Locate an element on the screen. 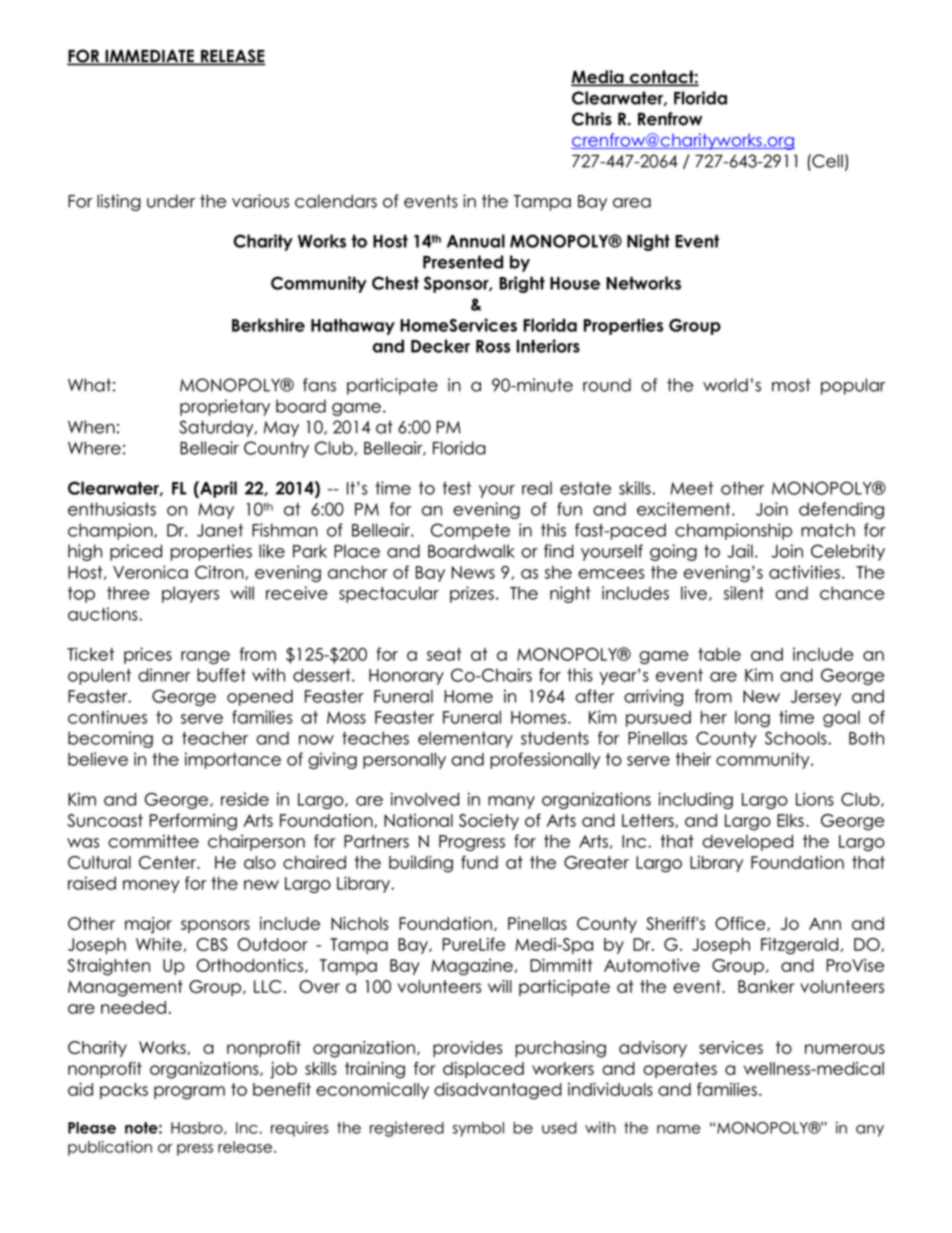 The image size is (952, 1233). Chris is located at coordinates (592, 119).
